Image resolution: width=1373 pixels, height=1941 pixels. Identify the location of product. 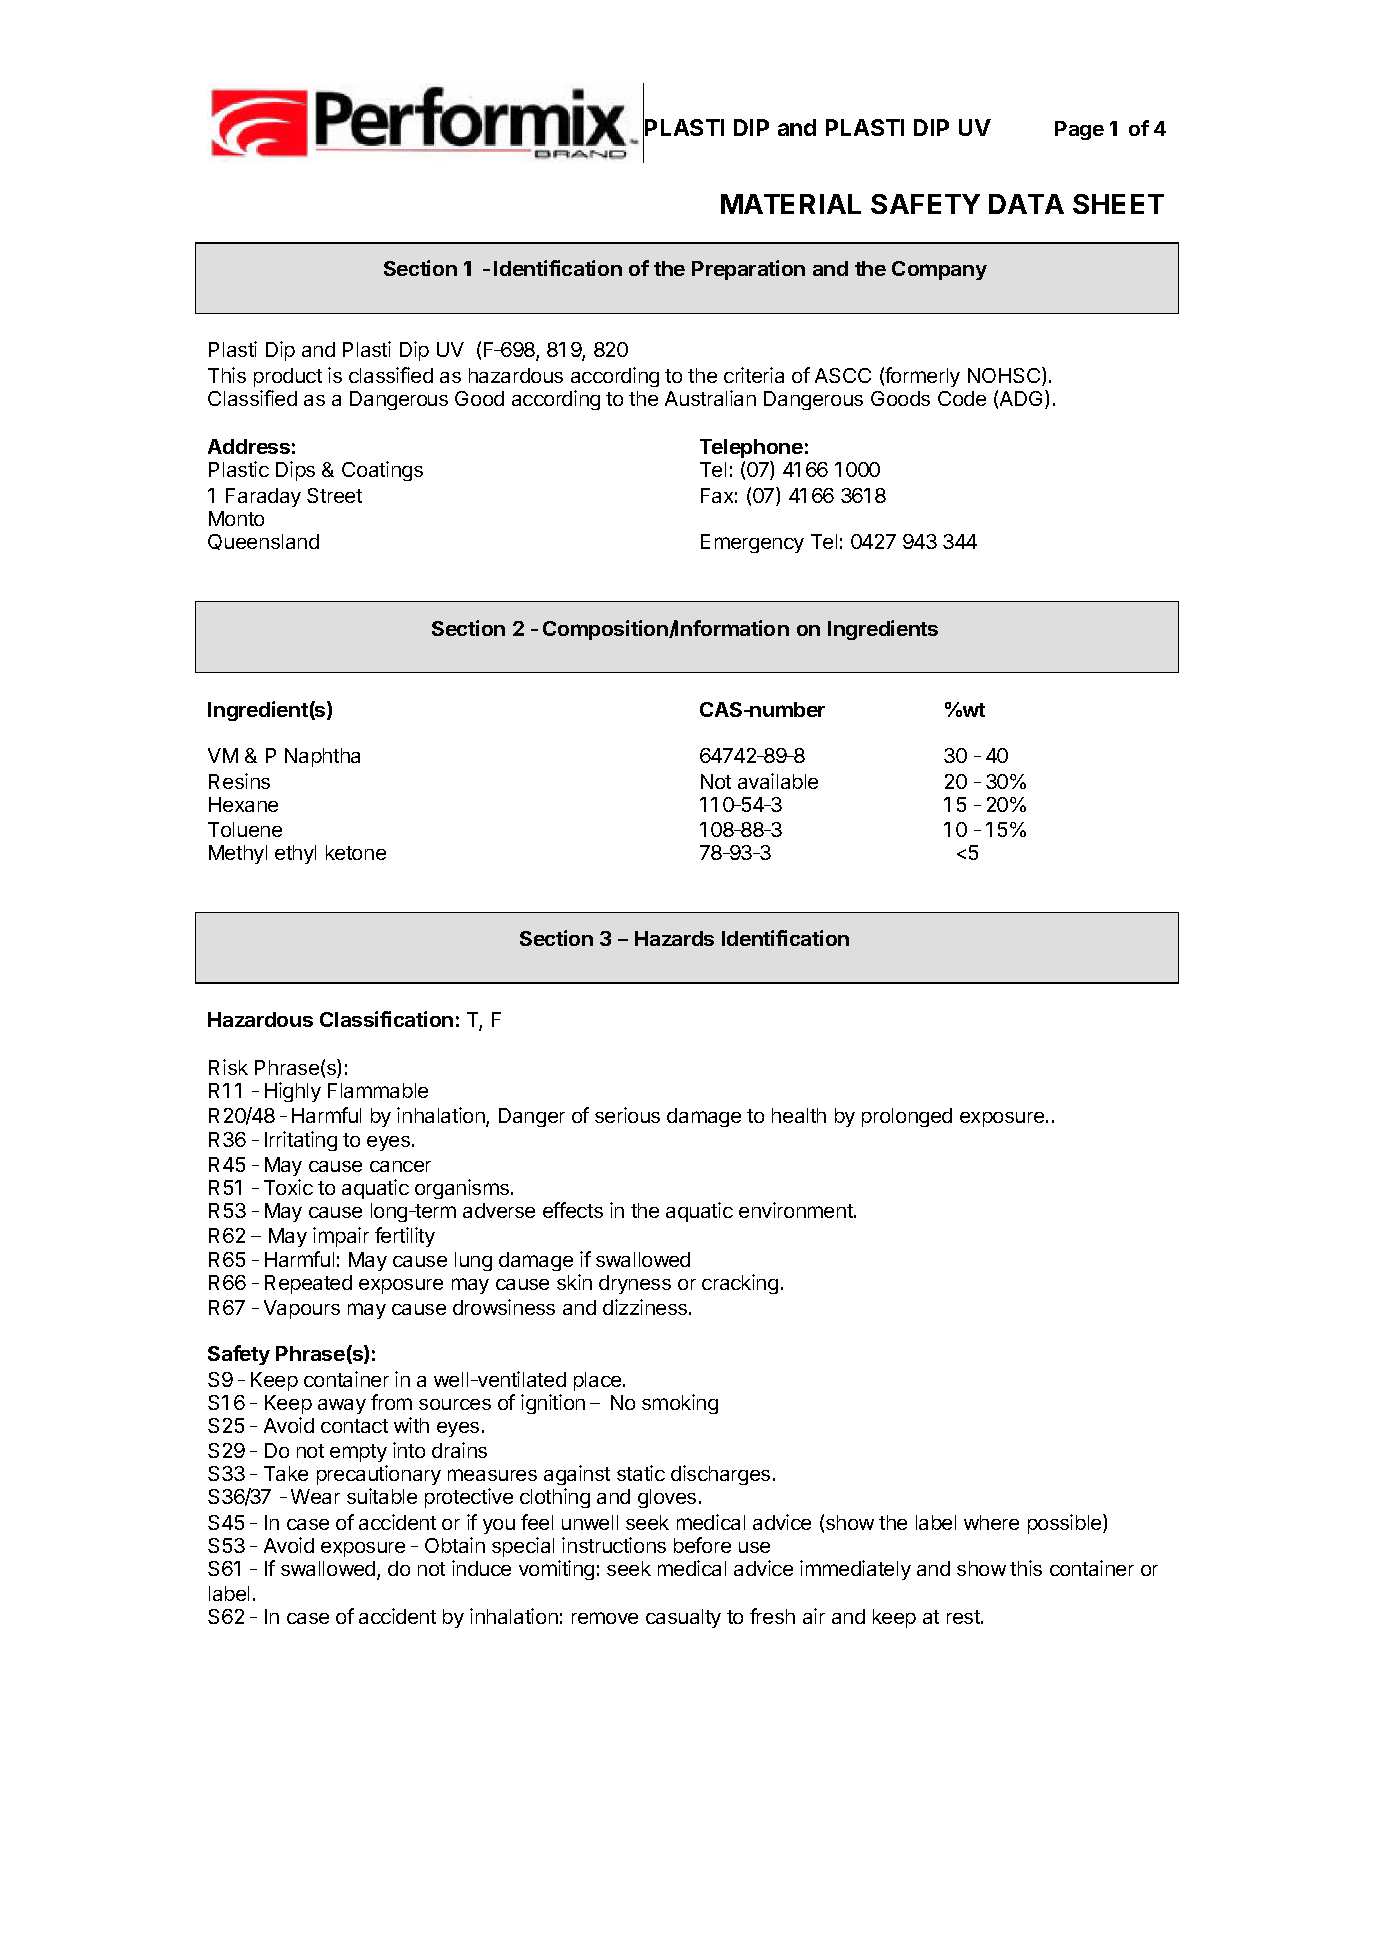
(288, 377).
